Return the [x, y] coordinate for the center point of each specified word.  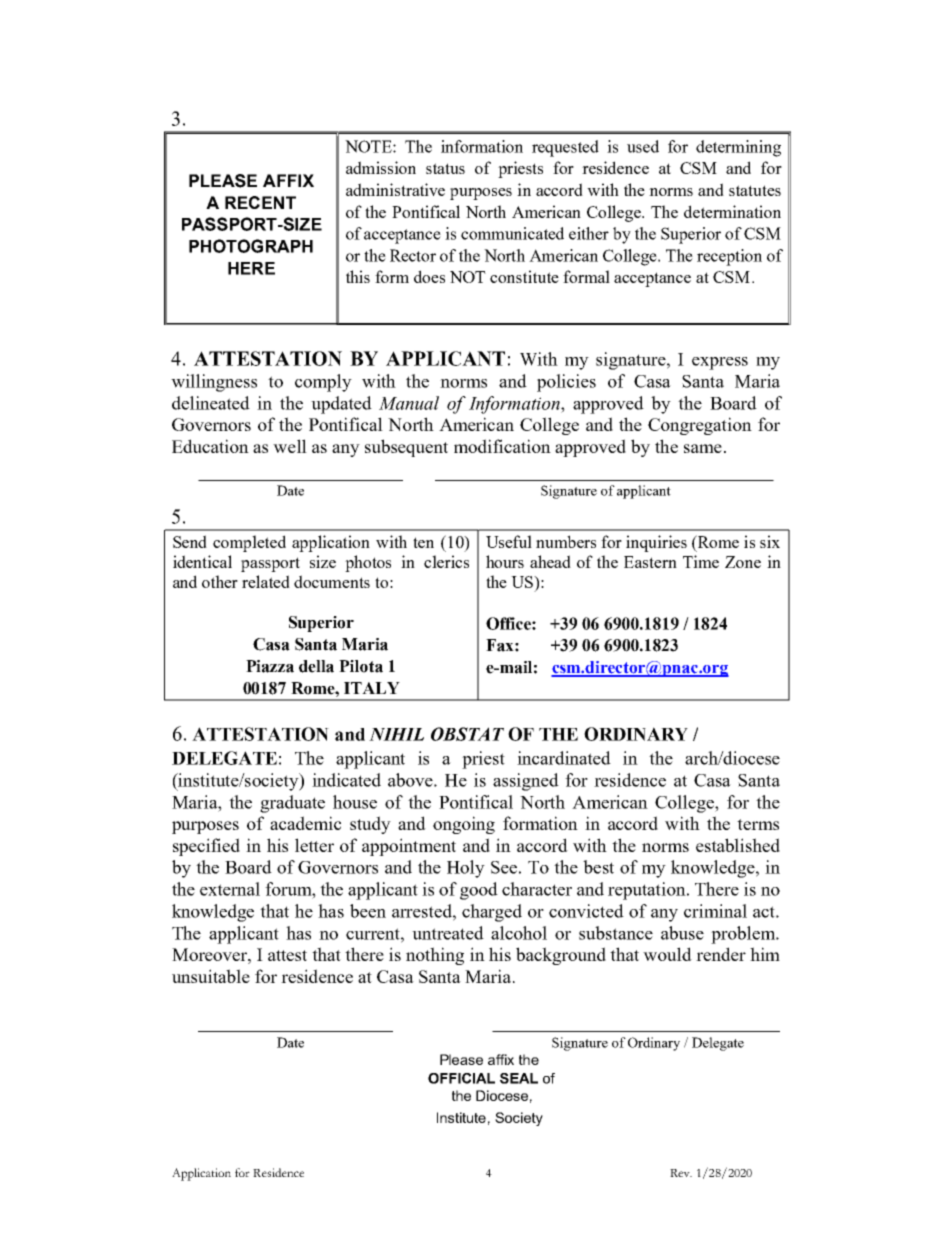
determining [738, 148]
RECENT [260, 202]
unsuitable [211, 976]
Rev [681, 1173]
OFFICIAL [461, 1078]
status [445, 168]
